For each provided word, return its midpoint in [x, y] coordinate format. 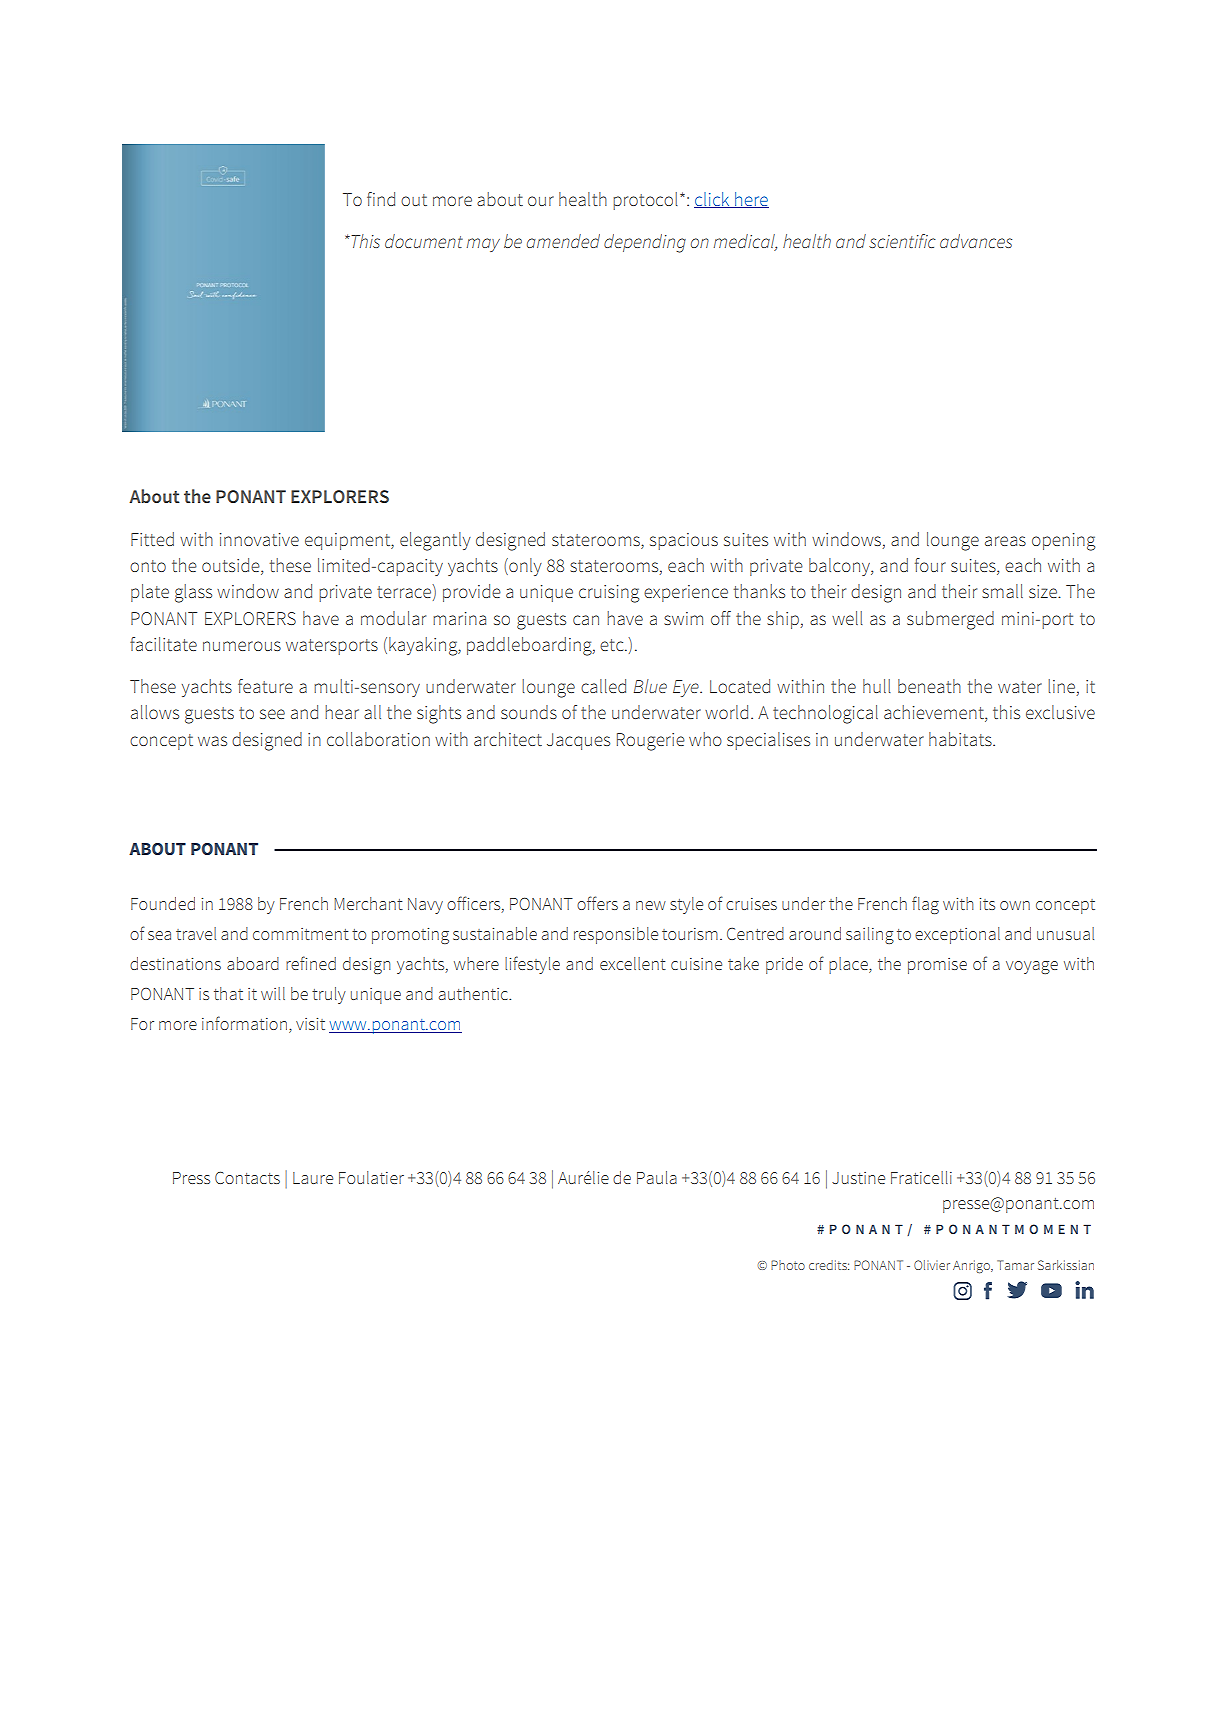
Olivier [932, 1265]
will [273, 993]
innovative [259, 539]
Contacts [247, 1177]
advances [976, 241]
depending [645, 243]
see [272, 714]
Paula [657, 1177]
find [381, 199]
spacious [684, 541]
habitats [961, 739]
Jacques [578, 741]
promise [937, 966]
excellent [633, 963]
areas [1005, 541]
